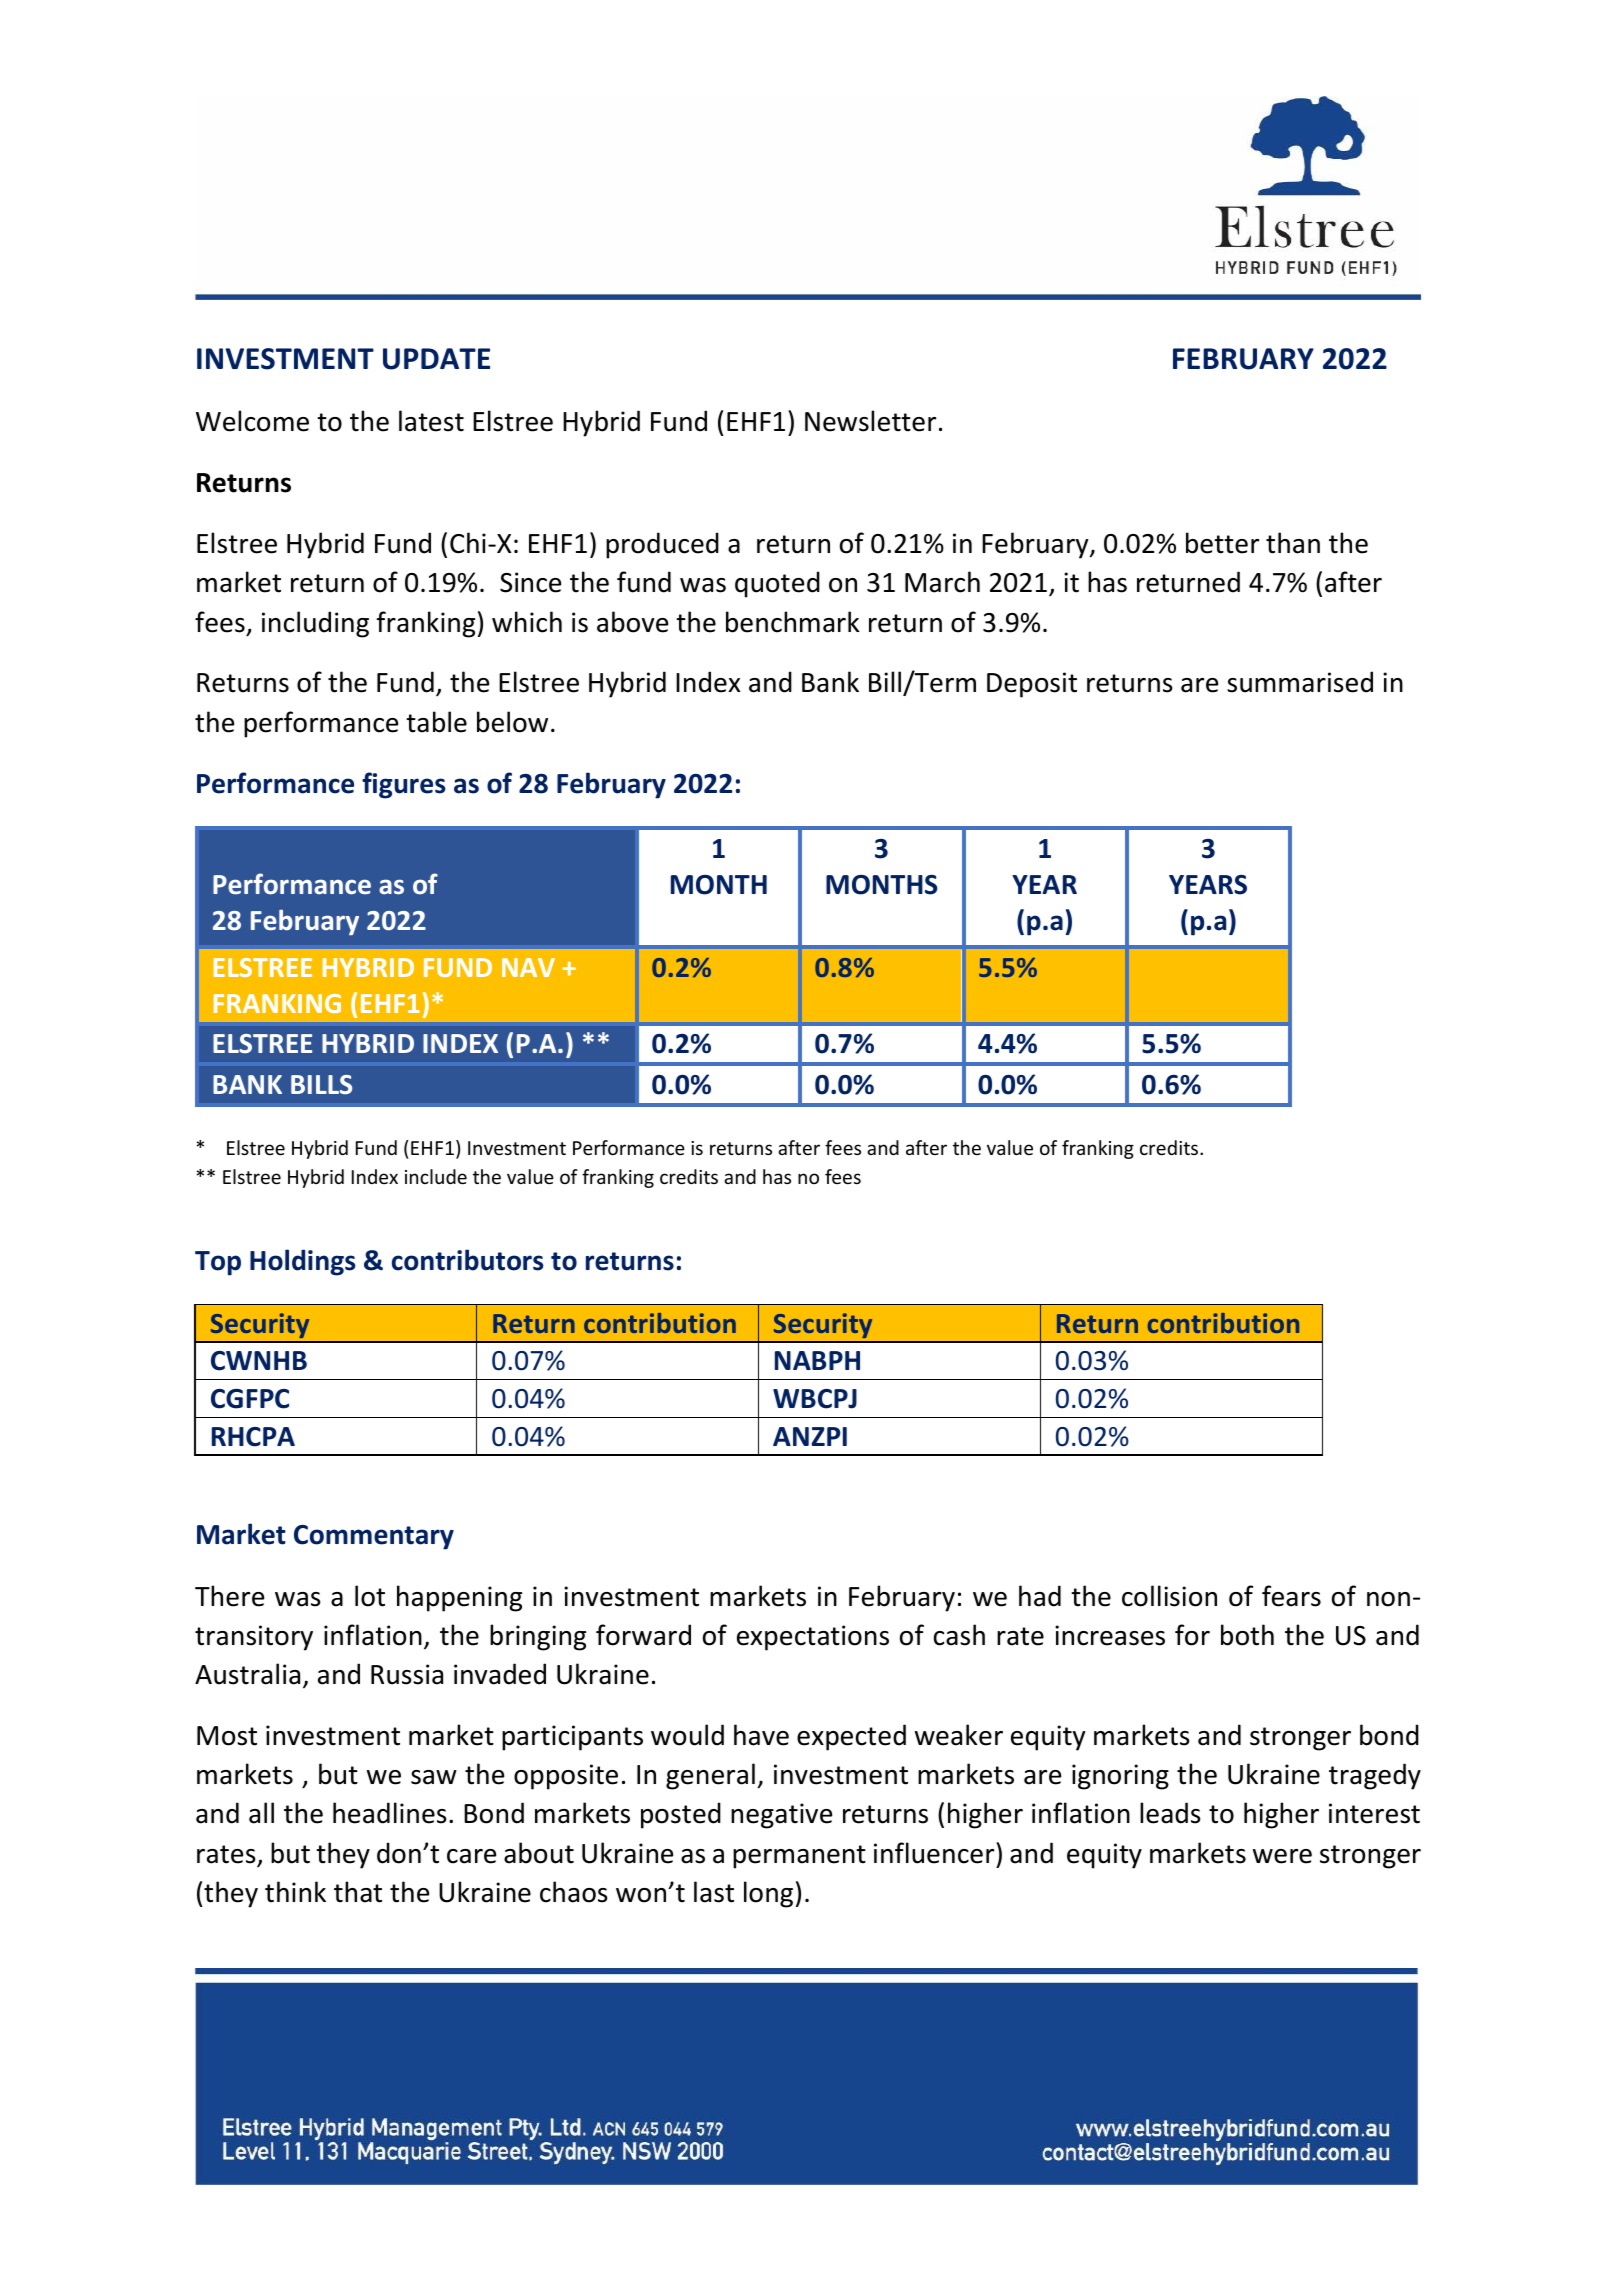 The height and width of the screenshot is (2281, 1613). I want to click on include, so click(436, 1176).
